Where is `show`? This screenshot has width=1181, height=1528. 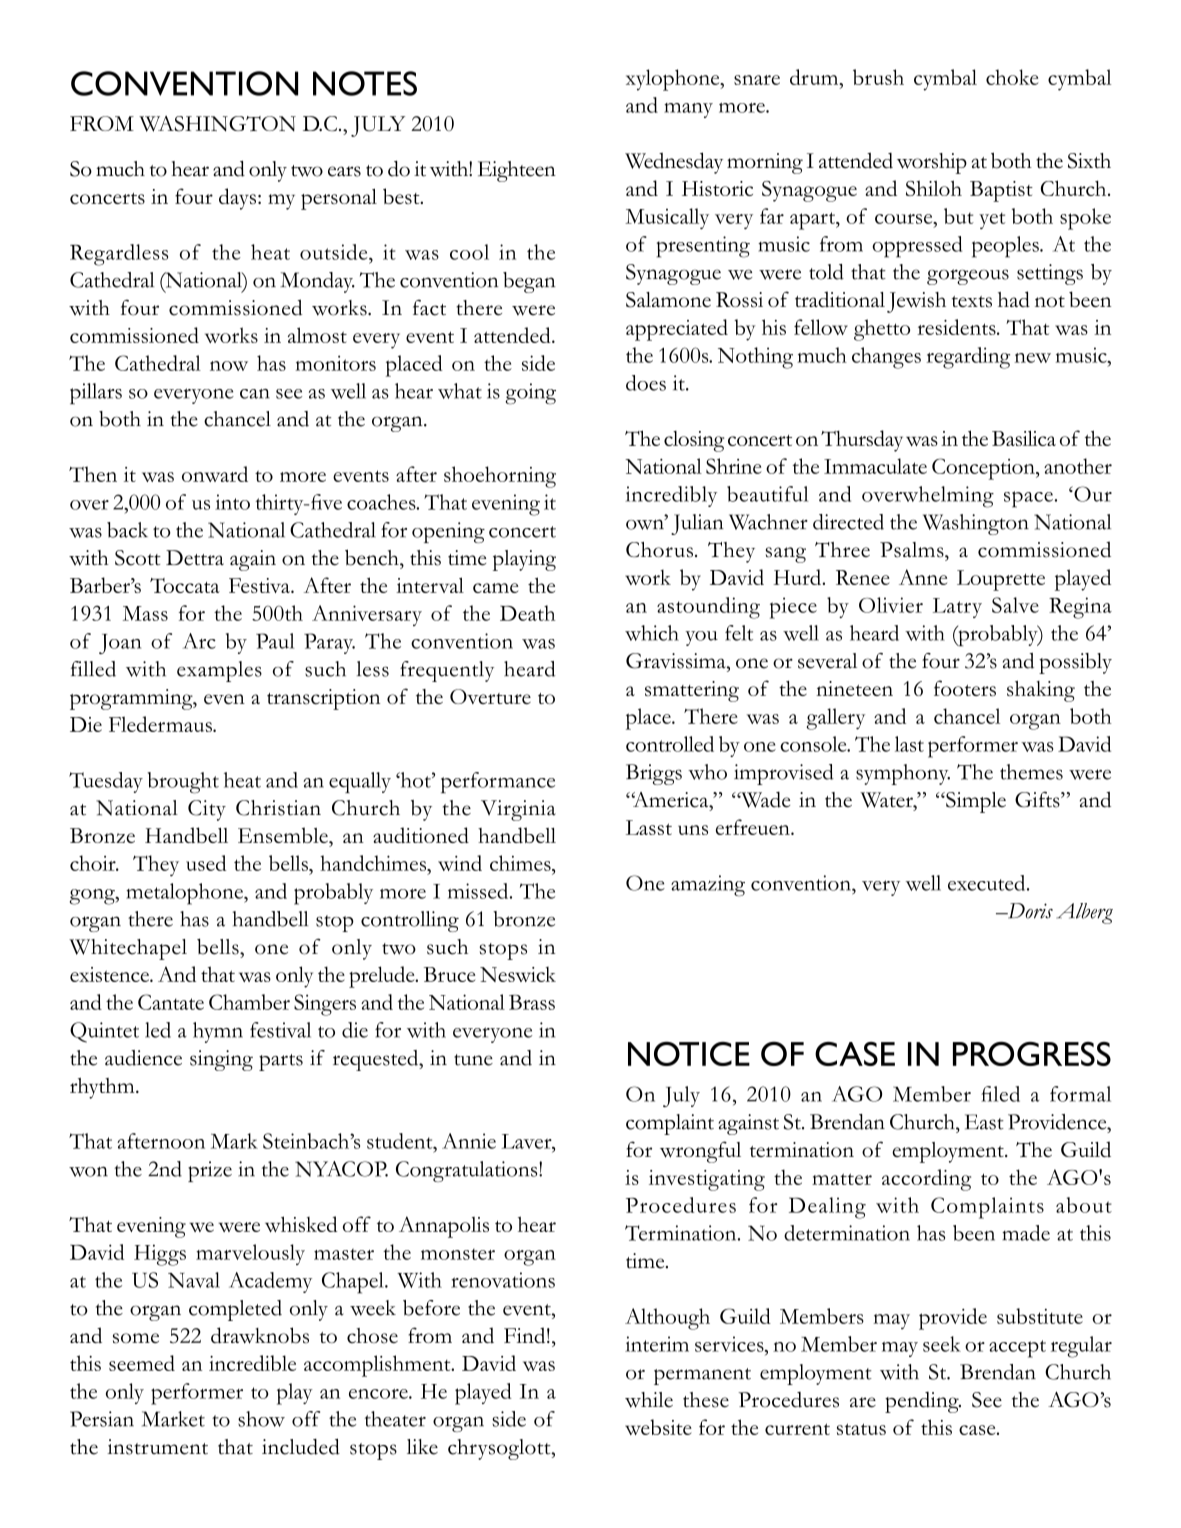 show is located at coordinates (261, 1419).
